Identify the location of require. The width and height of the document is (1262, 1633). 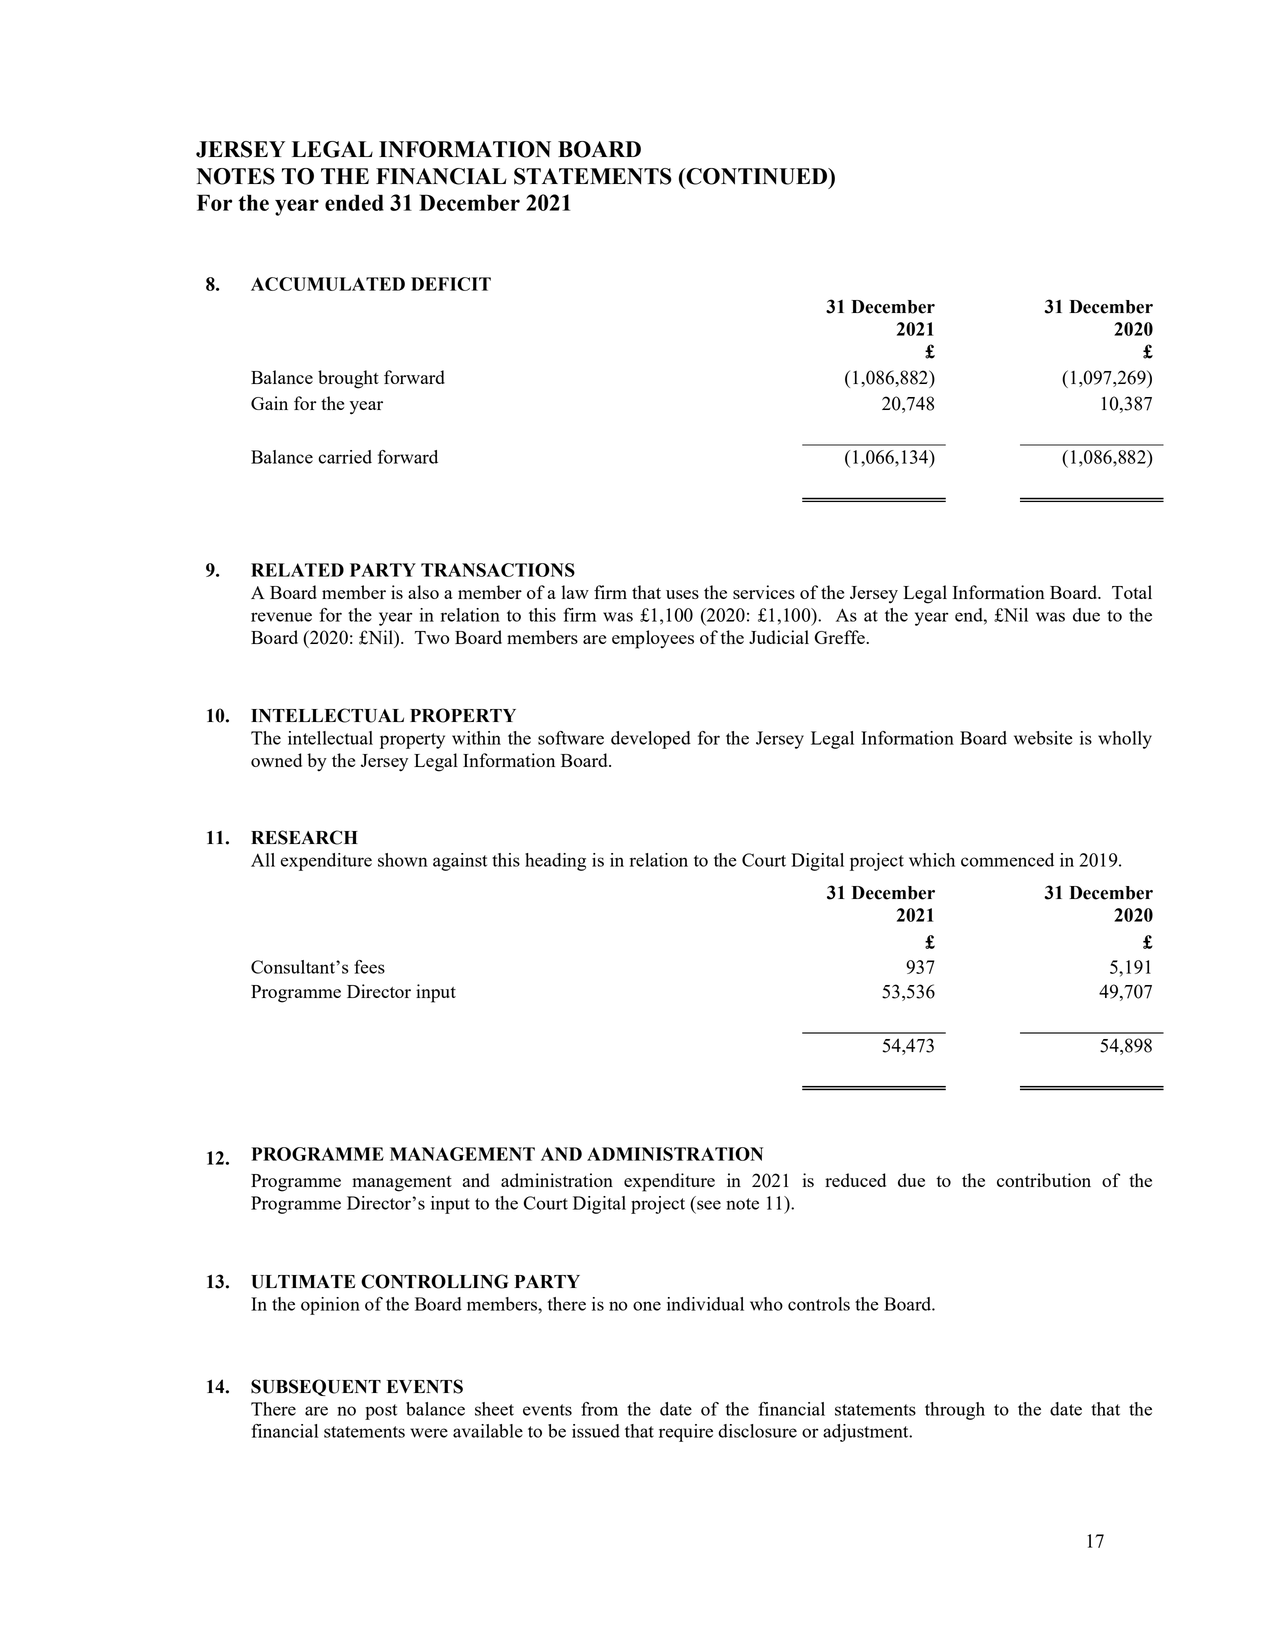
(686, 1433).
